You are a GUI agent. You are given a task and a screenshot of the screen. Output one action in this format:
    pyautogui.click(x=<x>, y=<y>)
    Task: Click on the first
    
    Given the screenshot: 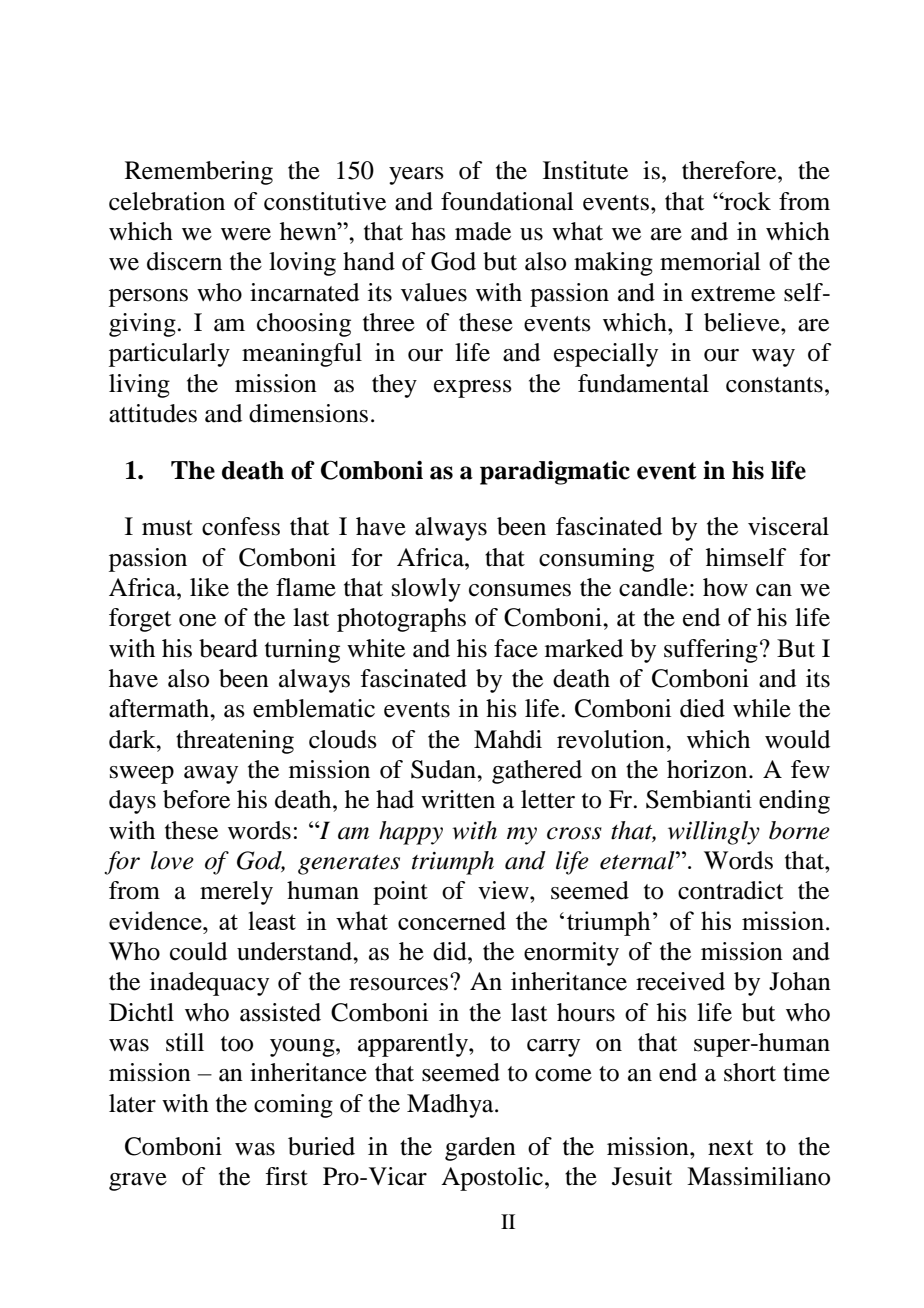 What is the action you would take?
    pyautogui.click(x=286, y=1176)
